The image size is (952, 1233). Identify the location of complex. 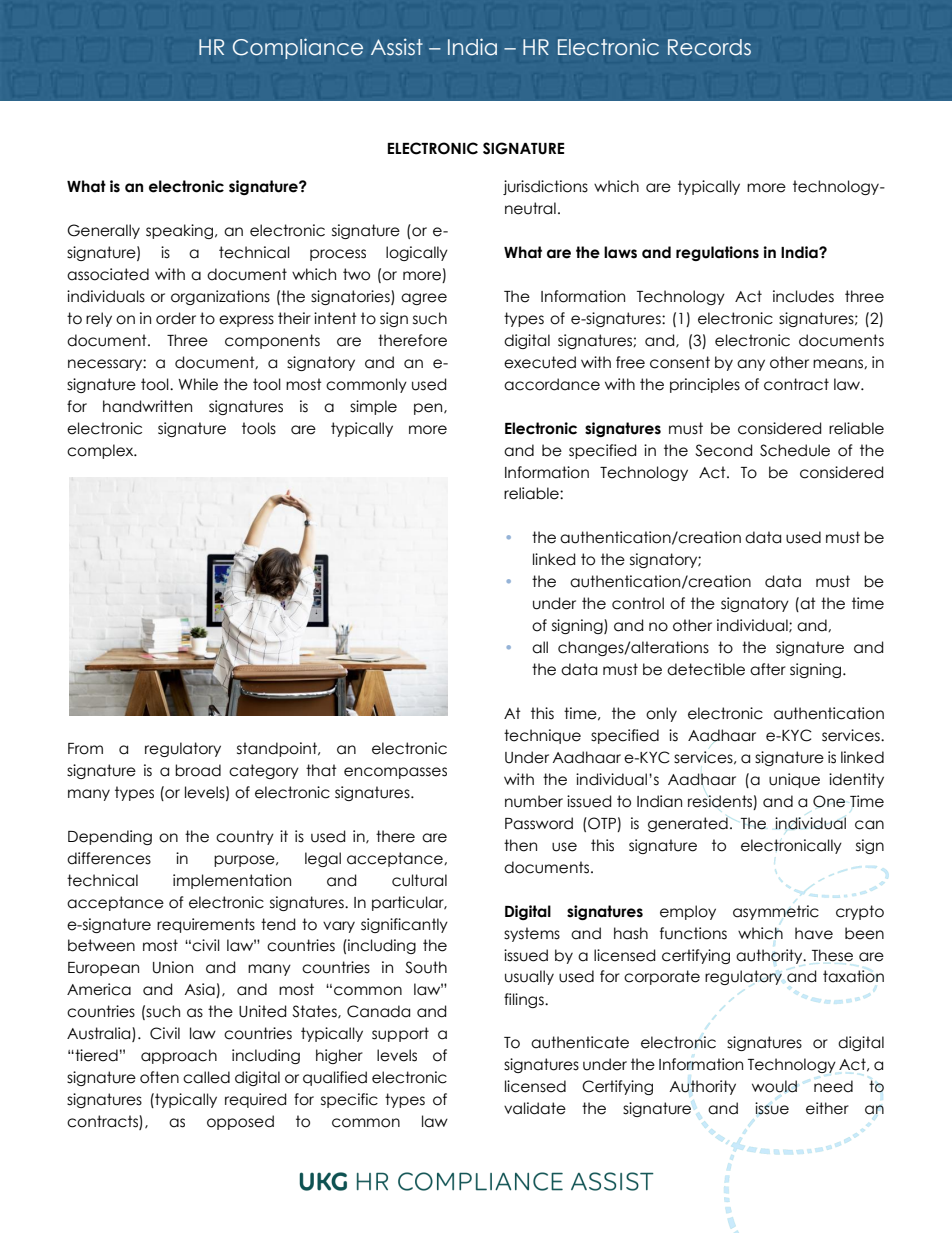
(101, 451).
